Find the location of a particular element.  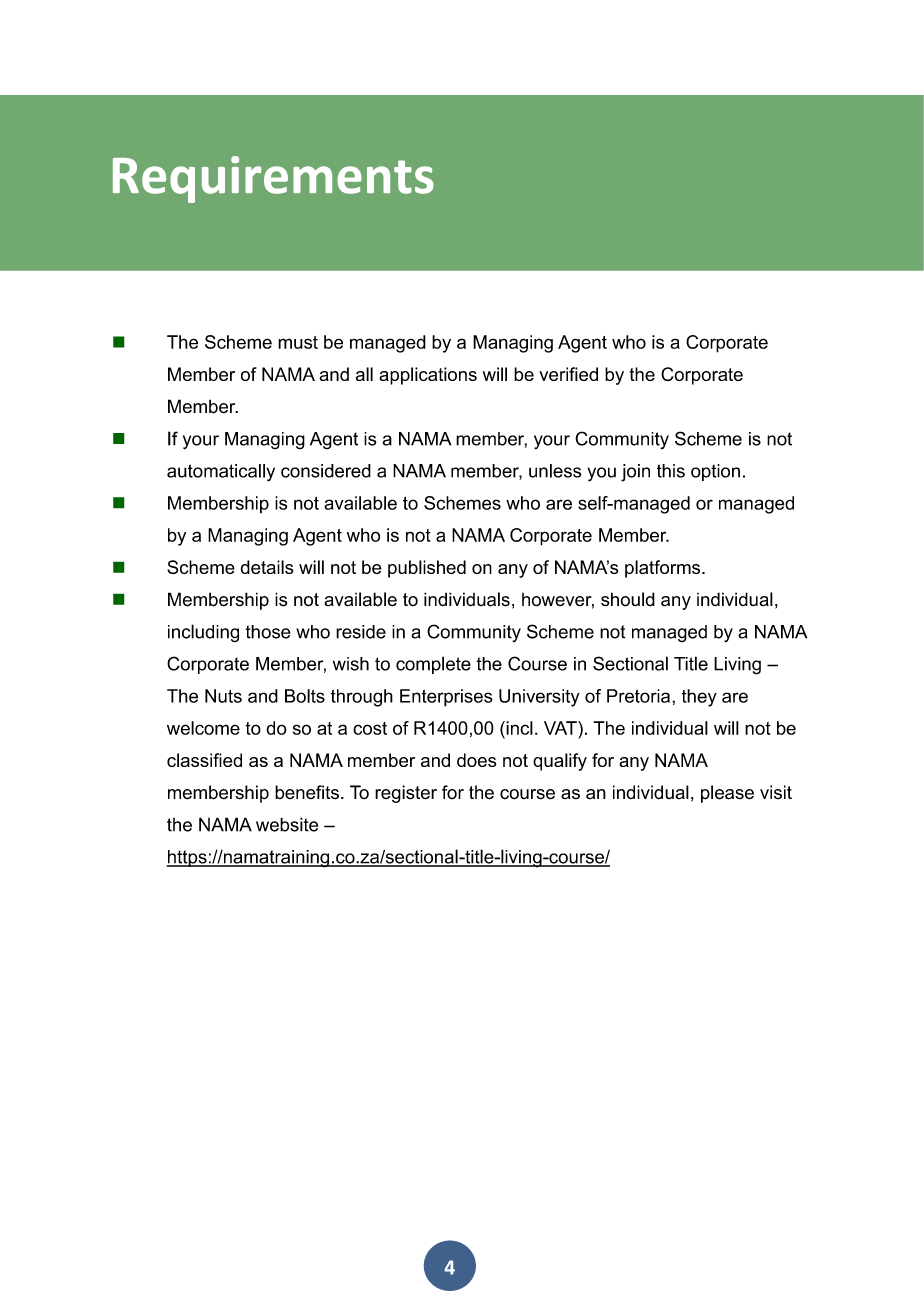

automatically is located at coordinates (221, 473).
